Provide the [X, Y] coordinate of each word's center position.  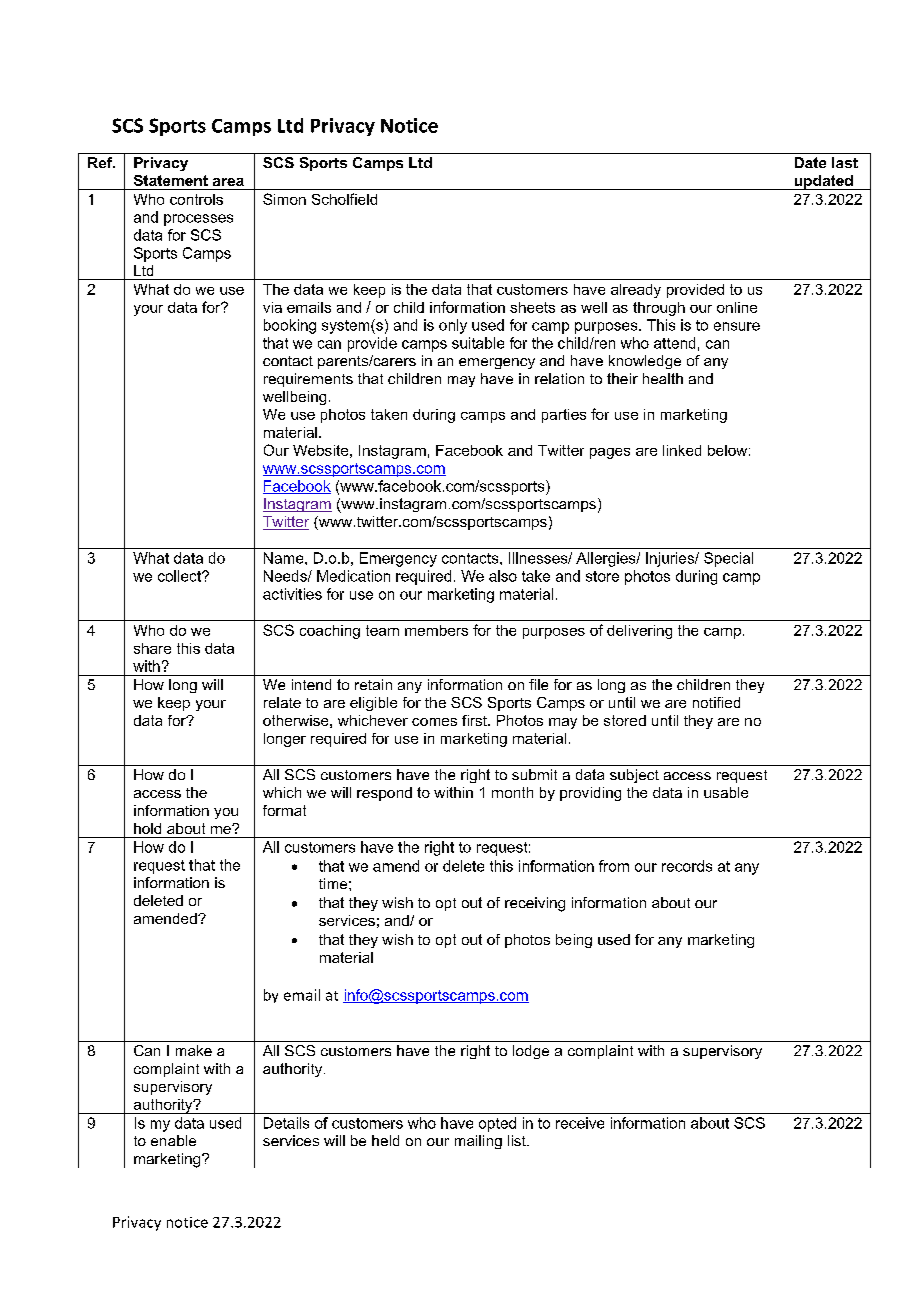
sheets [532, 307]
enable [173, 1140]
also [503, 576]
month [512, 792]
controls [196, 199]
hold [147, 828]
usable [726, 792]
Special [728, 559]
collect [181, 576]
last [845, 162]
